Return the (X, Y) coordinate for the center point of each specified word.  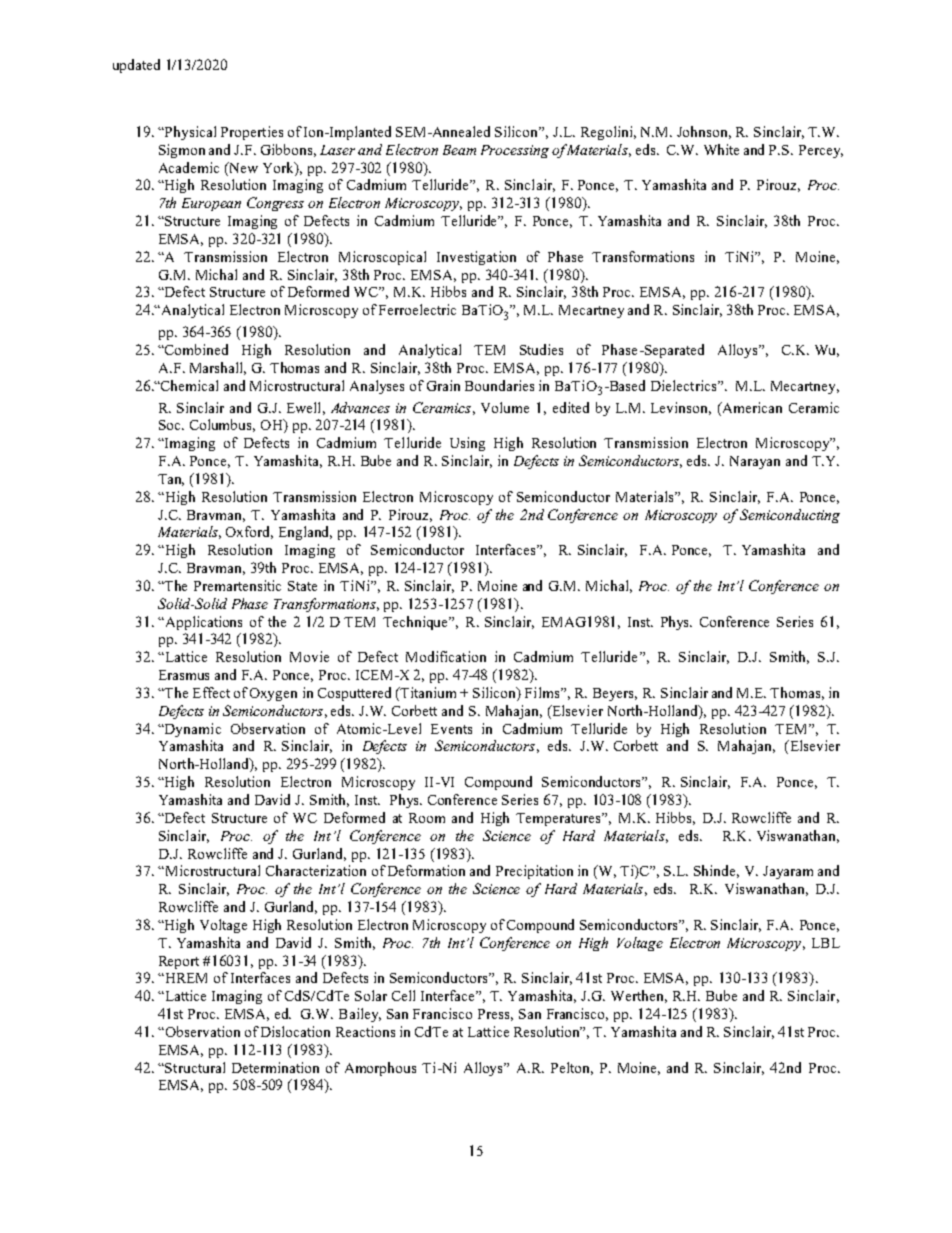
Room (427, 818)
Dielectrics (685, 385)
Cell (403, 995)
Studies (541, 349)
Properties (252, 133)
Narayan (755, 462)
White (721, 149)
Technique (417, 623)
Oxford (249, 532)
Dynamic (192, 730)
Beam (459, 150)
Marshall (218, 368)
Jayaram (788, 872)
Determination (275, 1067)
